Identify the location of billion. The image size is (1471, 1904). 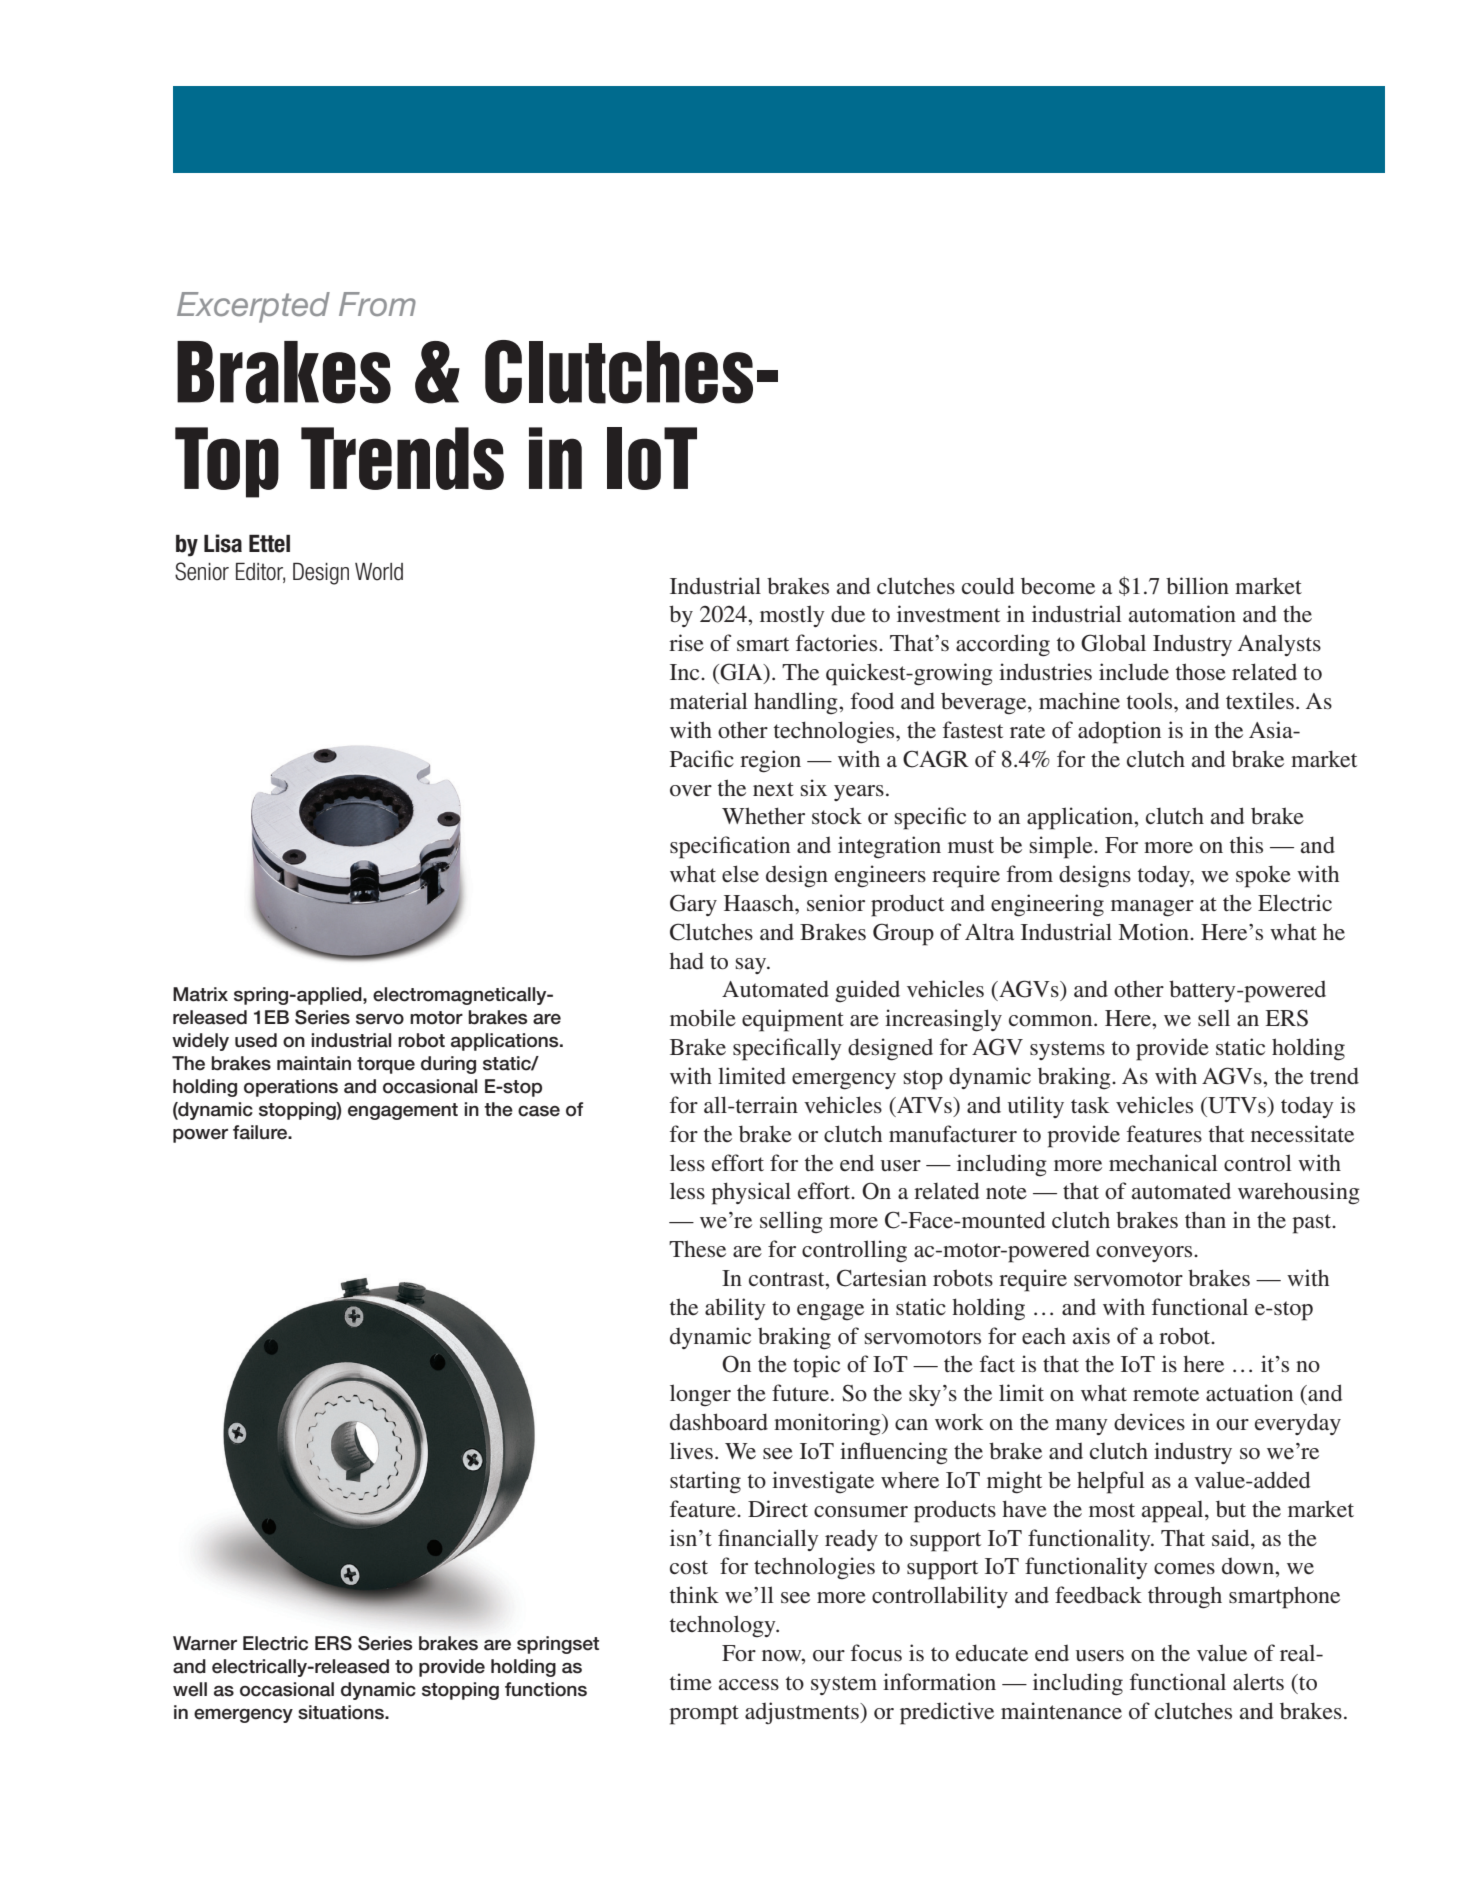
(1197, 586).
